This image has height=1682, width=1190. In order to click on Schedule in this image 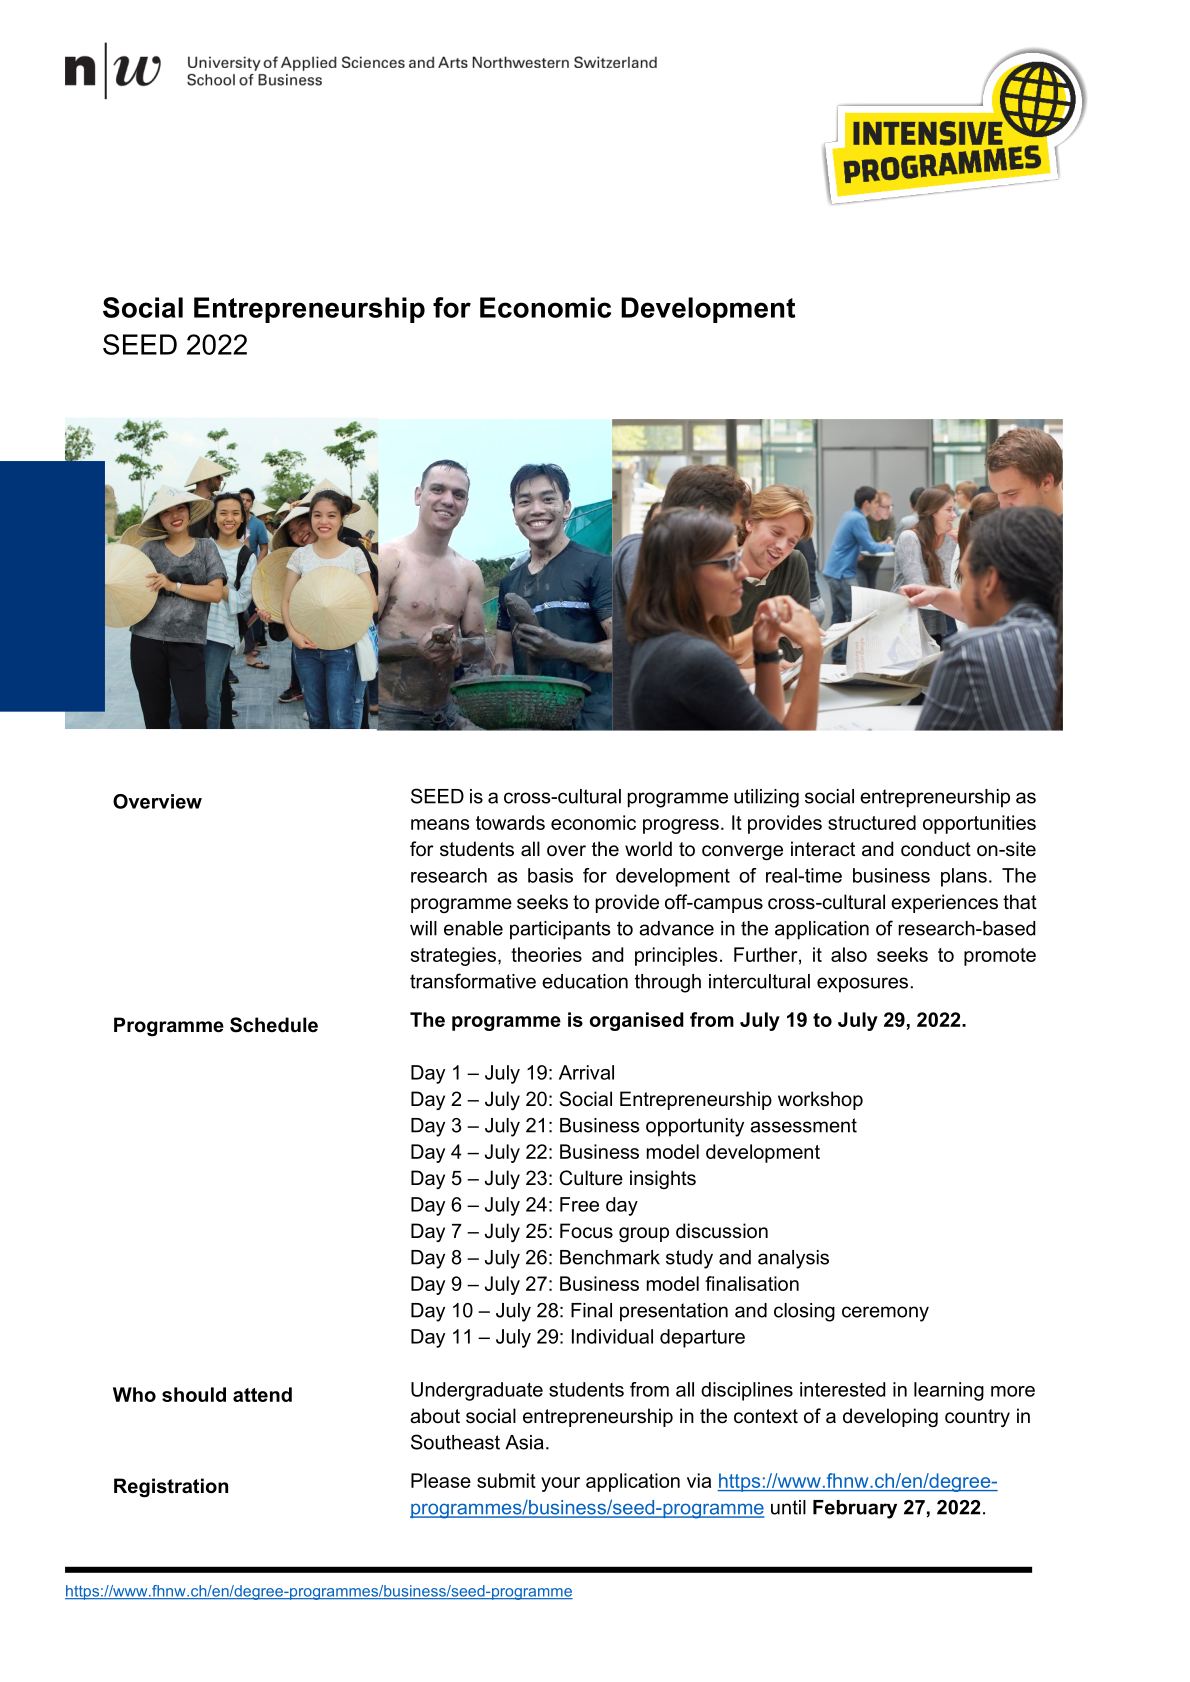, I will do `click(274, 1025)`.
